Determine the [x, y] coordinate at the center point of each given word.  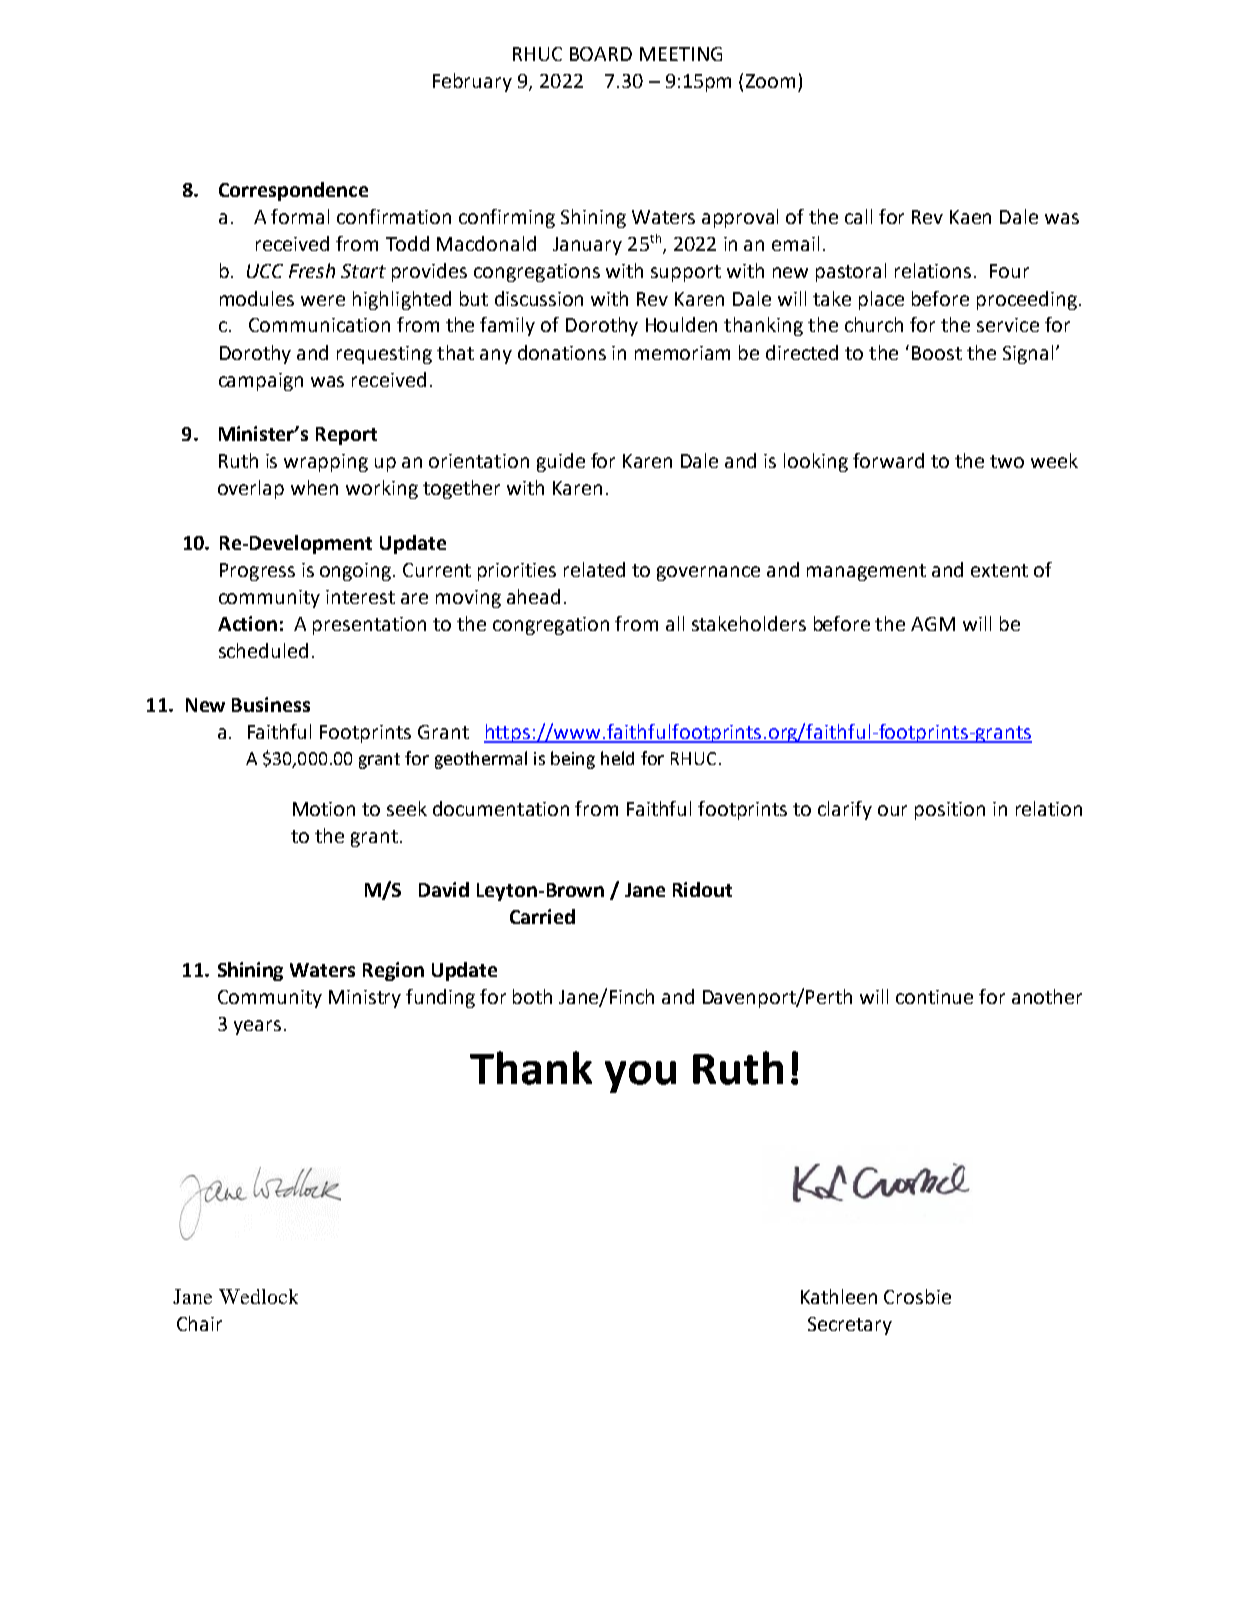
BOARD [601, 54]
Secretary [850, 1326]
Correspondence [293, 191]
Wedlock [258, 1296]
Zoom [770, 81]
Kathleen [839, 1296]
